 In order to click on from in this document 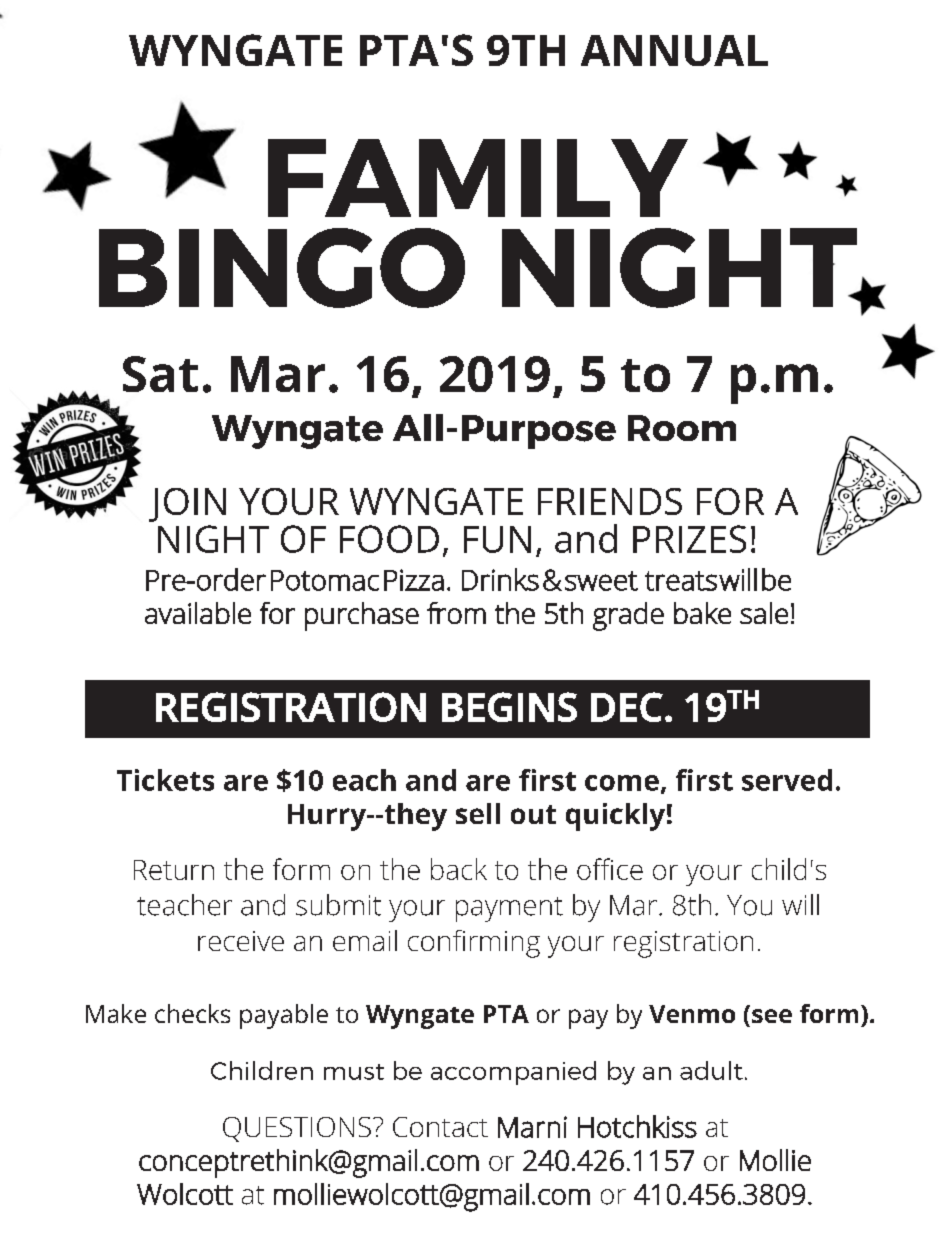, I will do `click(456, 613)`.
